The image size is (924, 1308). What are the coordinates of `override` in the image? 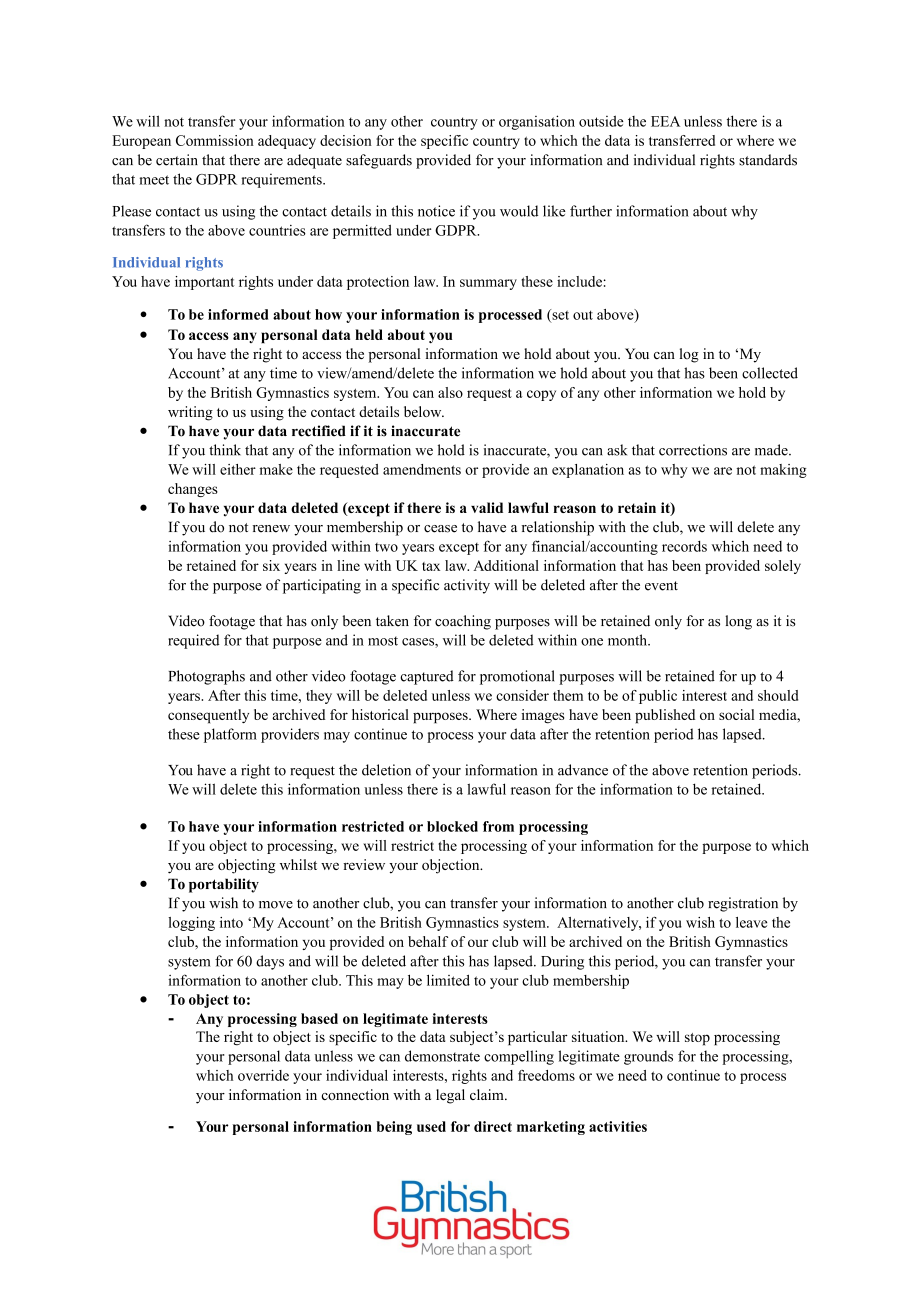 It's located at (263, 1075).
